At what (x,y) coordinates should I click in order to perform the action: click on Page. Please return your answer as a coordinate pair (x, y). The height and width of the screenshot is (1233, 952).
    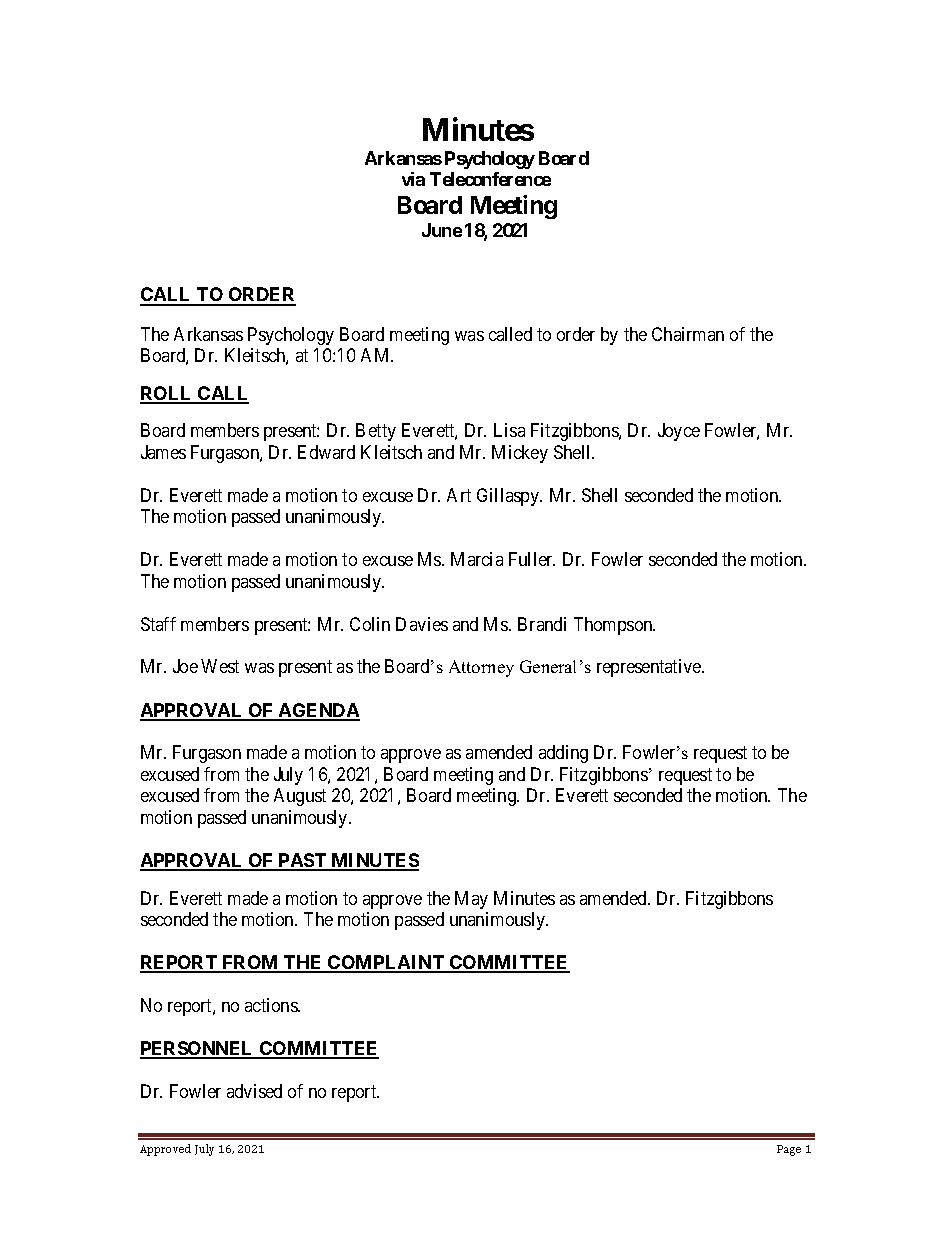
    Looking at the image, I should click on (789, 1150).
